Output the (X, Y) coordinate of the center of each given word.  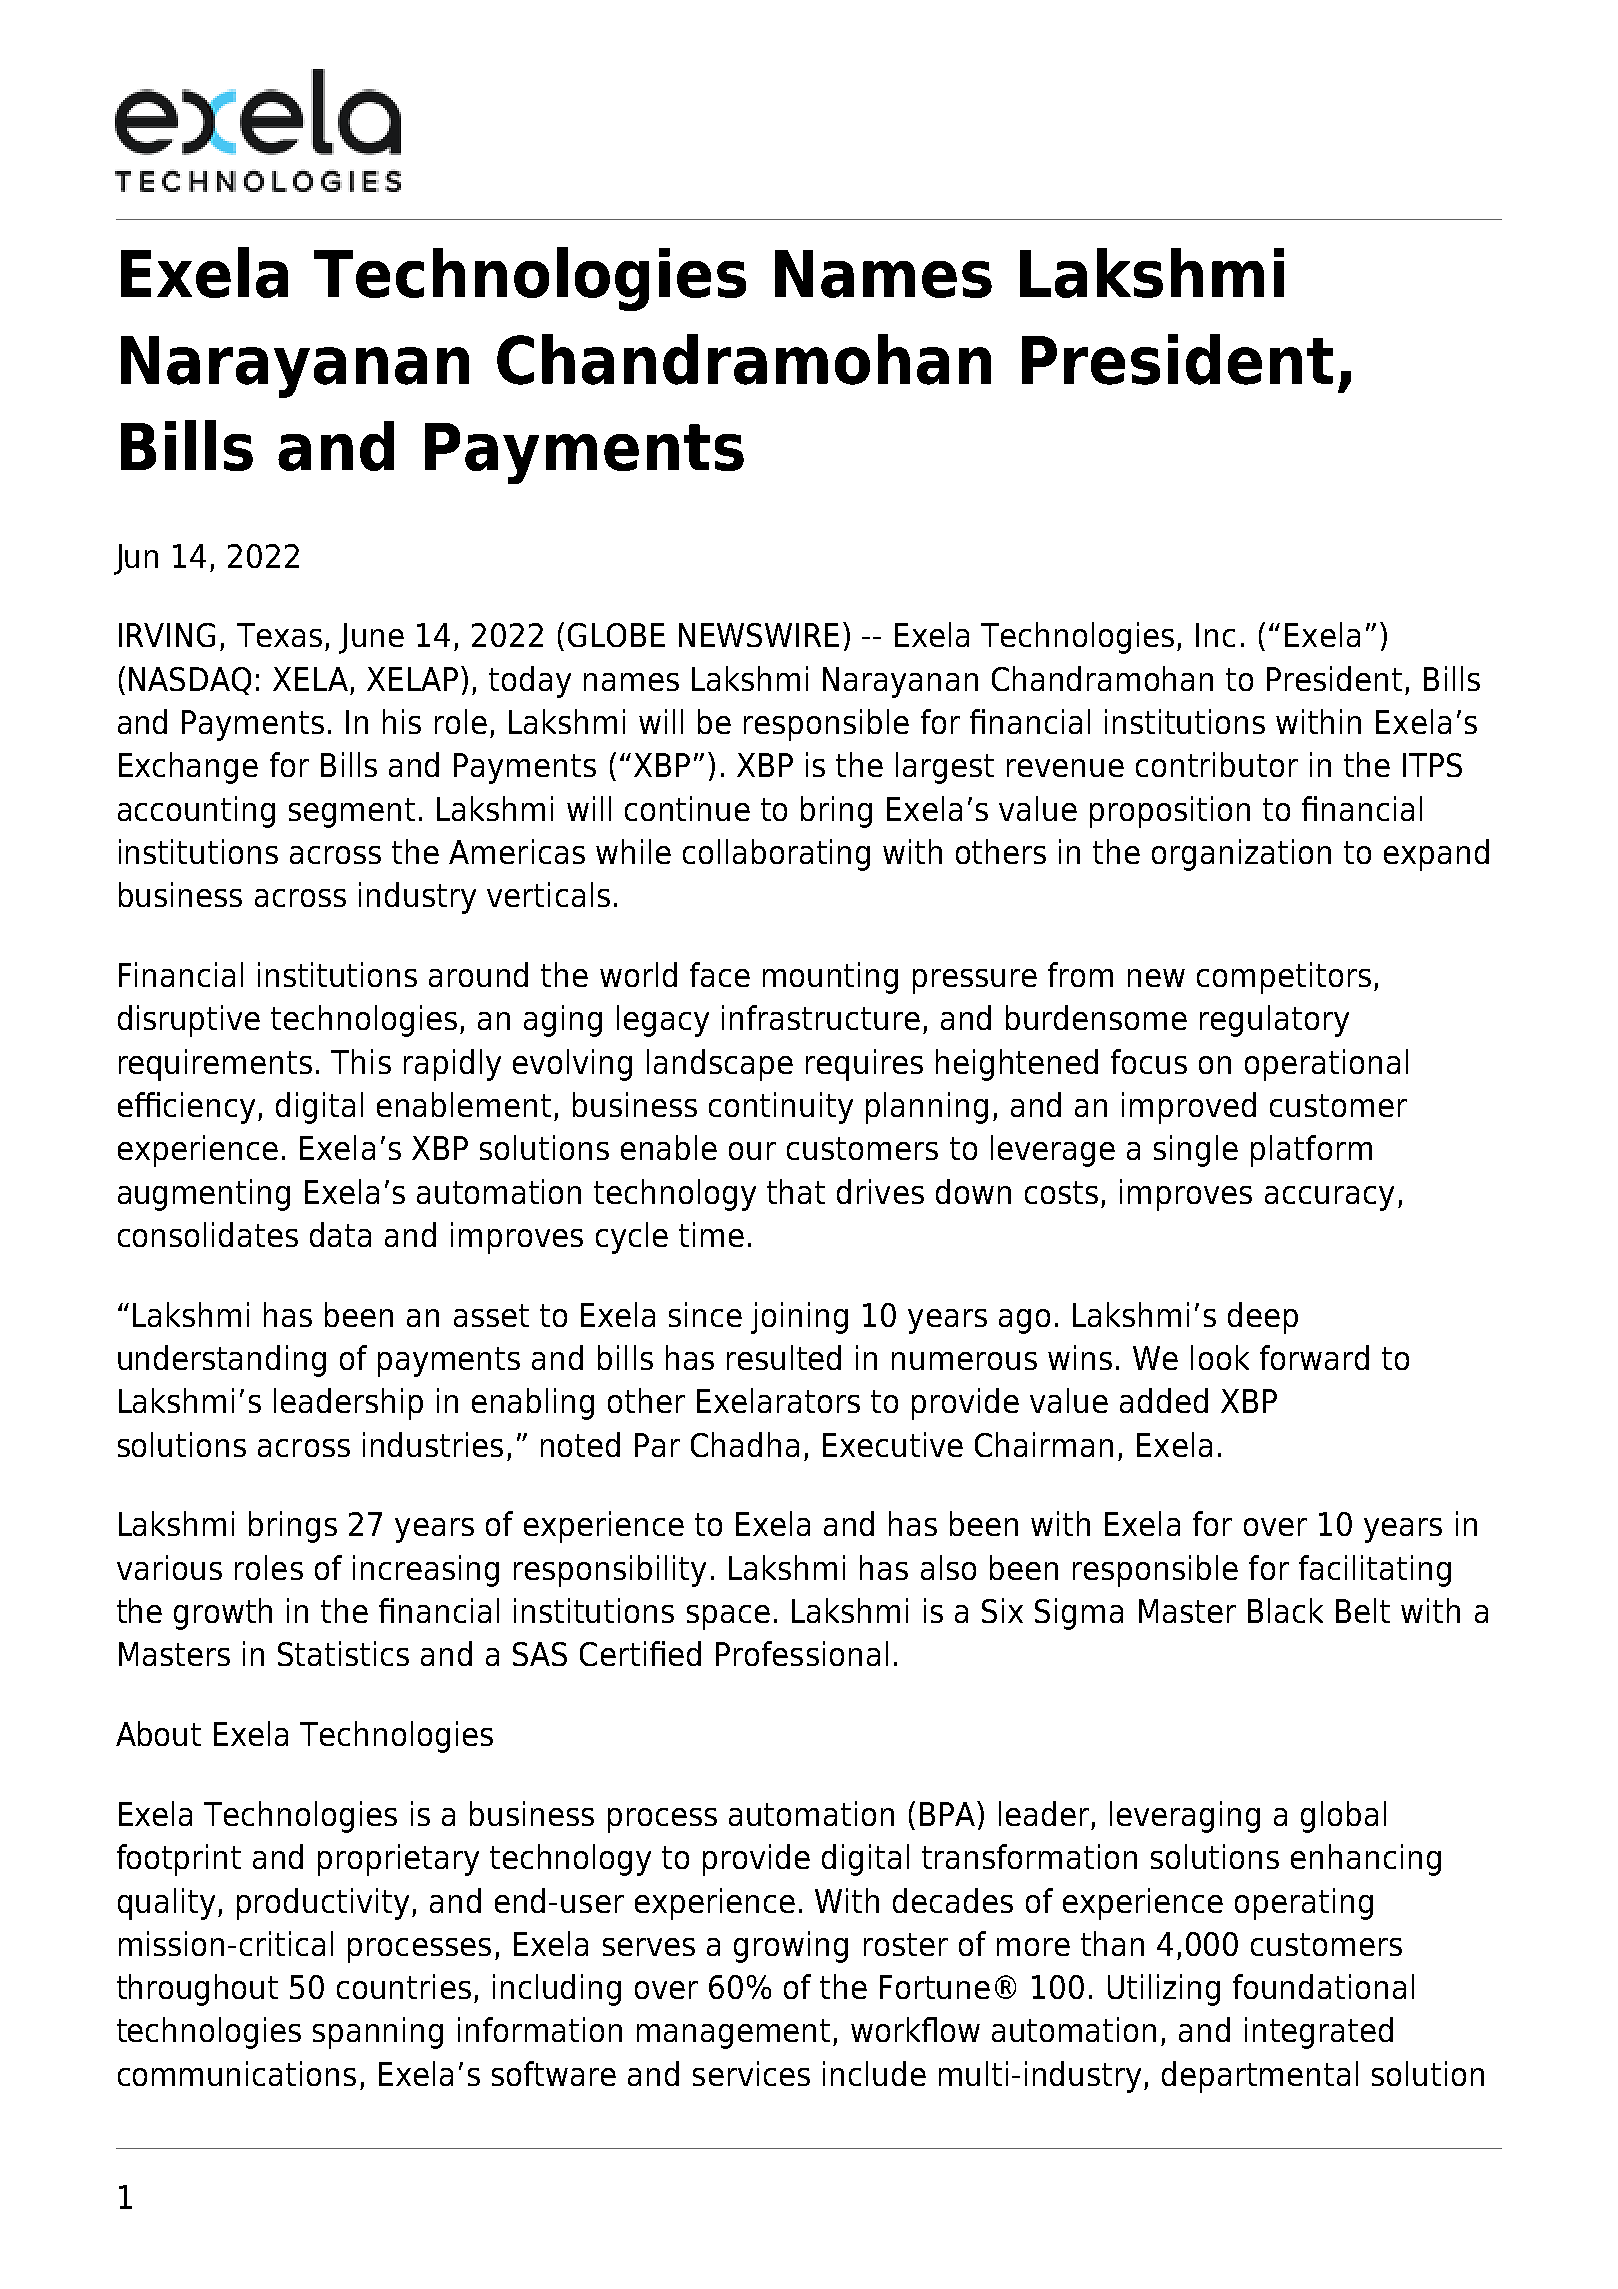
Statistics (343, 1653)
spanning (378, 2033)
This (361, 1061)
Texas (279, 635)
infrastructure (821, 1017)
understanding (222, 1361)
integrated (1319, 2033)
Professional (802, 1653)
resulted (784, 1357)
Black (1285, 1610)
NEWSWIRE (759, 635)
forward (1314, 1357)
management (733, 2034)
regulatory (1274, 1021)
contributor (1217, 764)
